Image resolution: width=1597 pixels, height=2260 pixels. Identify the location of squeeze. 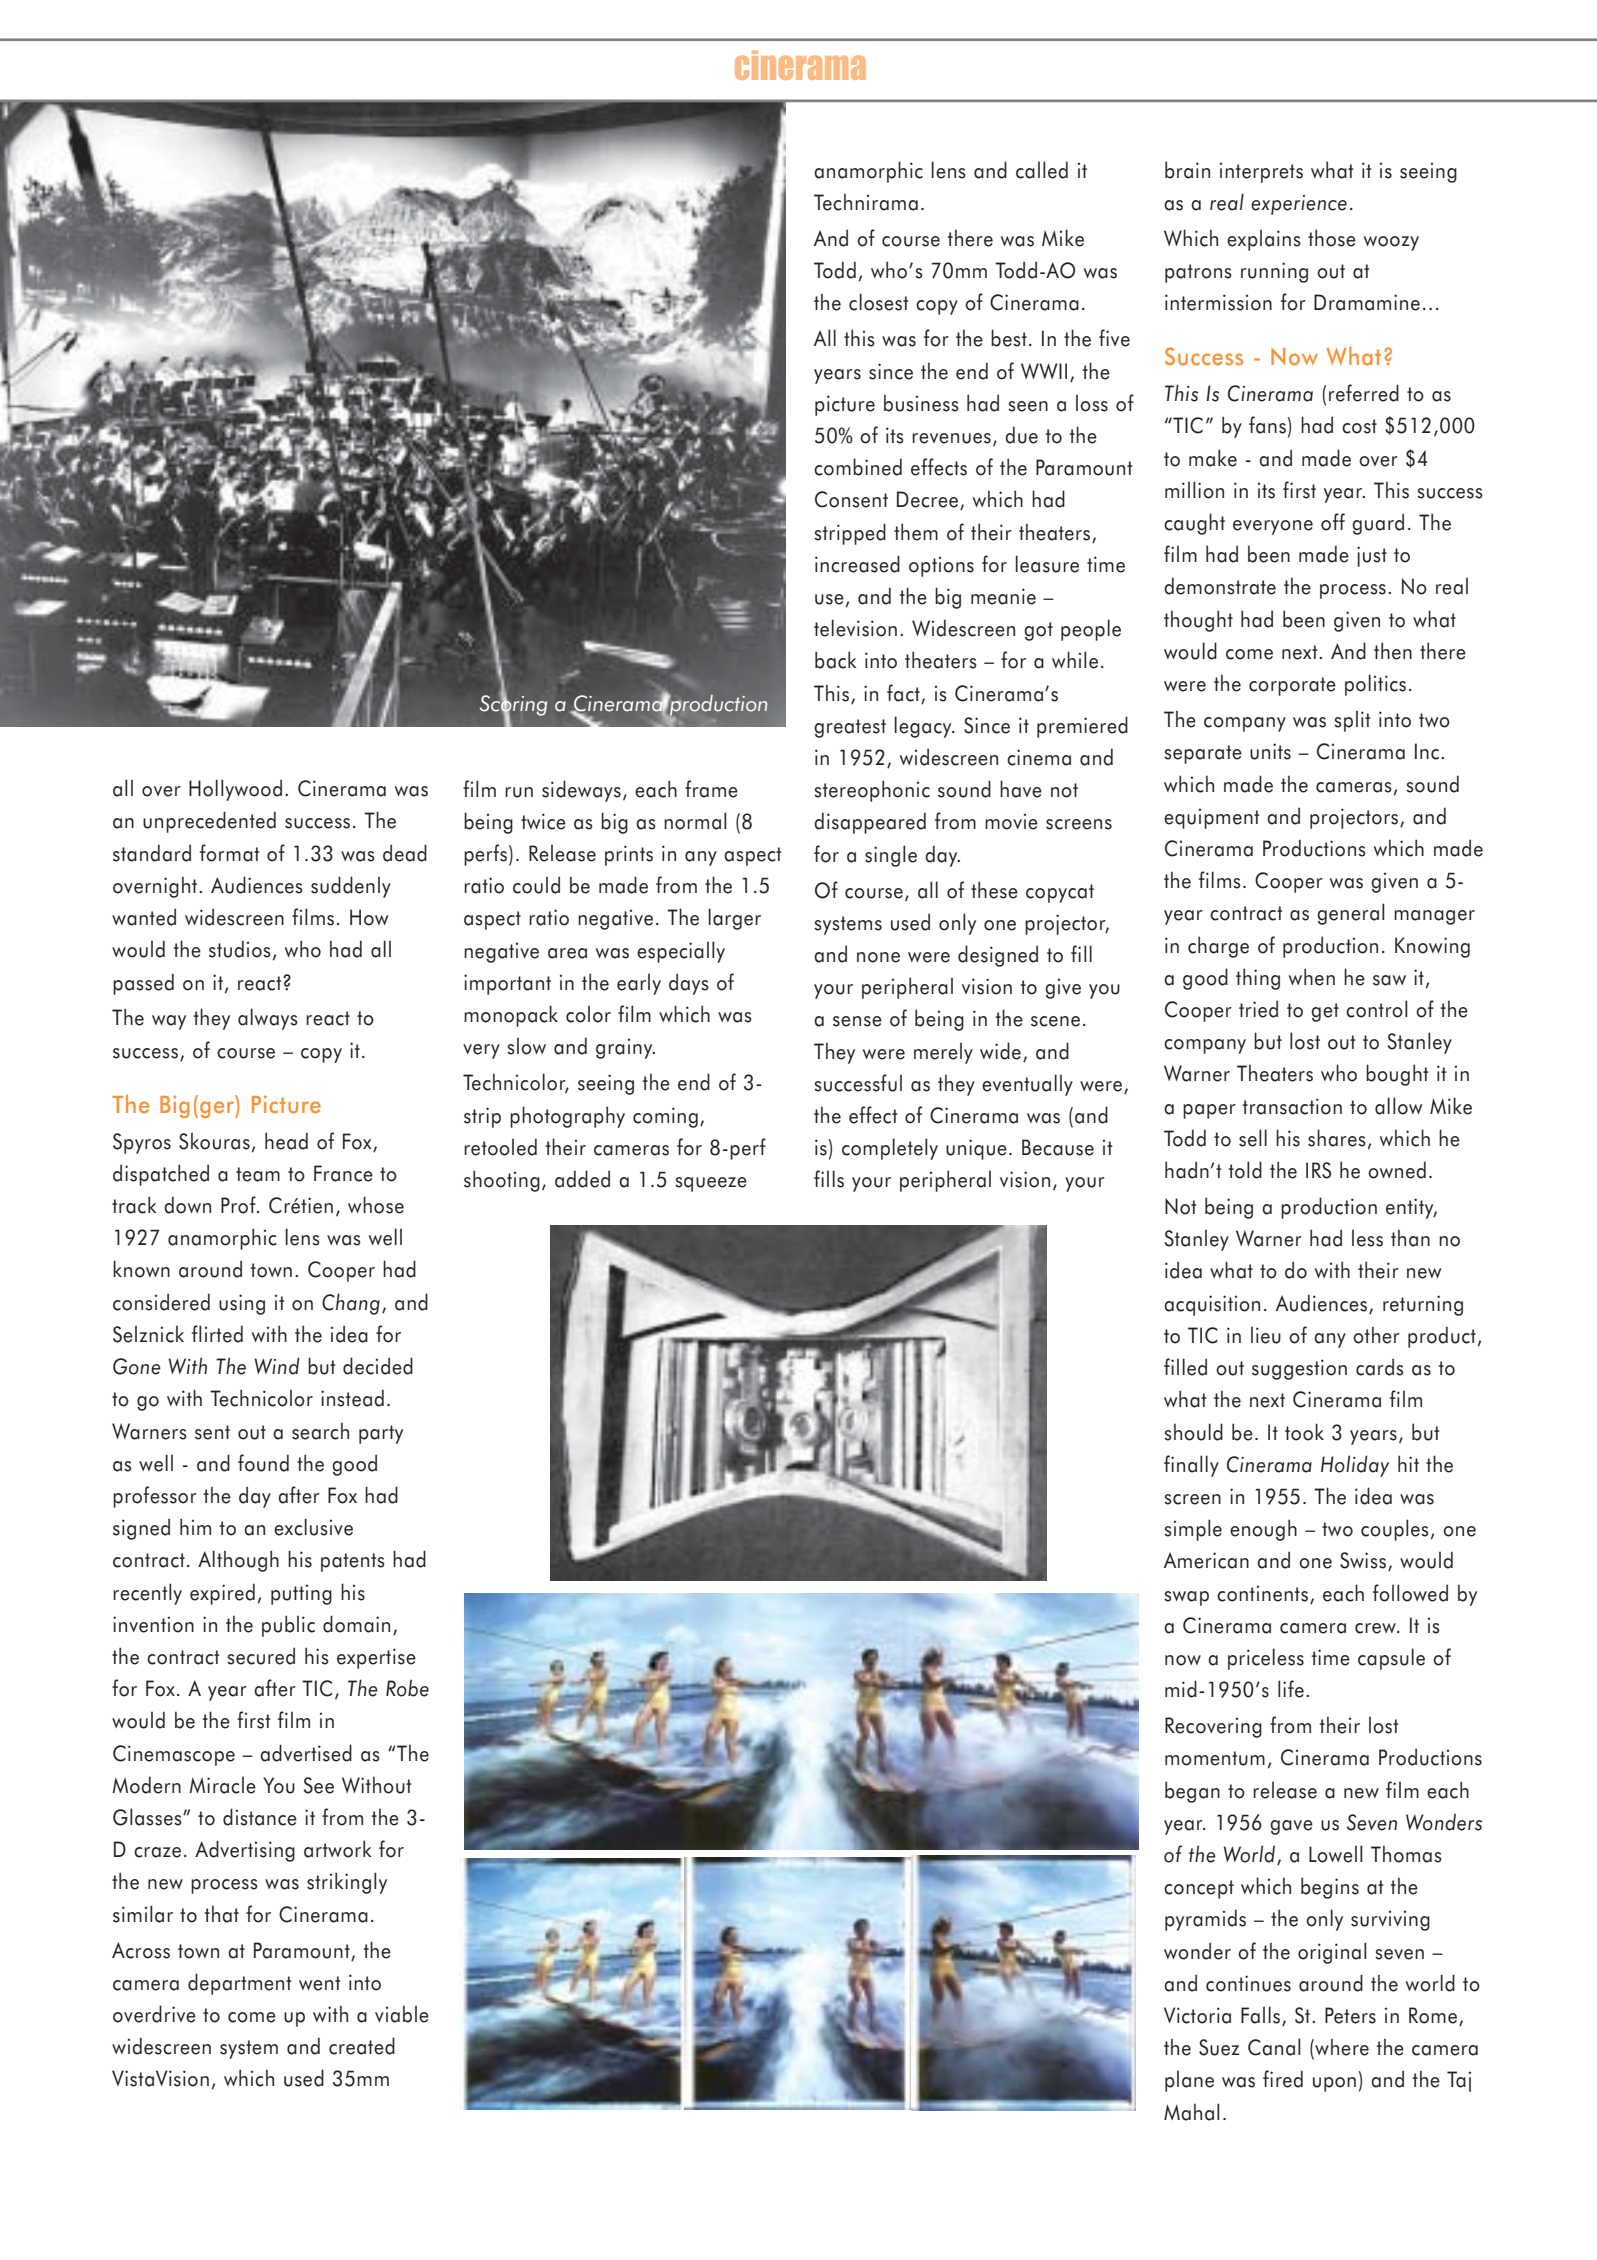
(711, 1184).
